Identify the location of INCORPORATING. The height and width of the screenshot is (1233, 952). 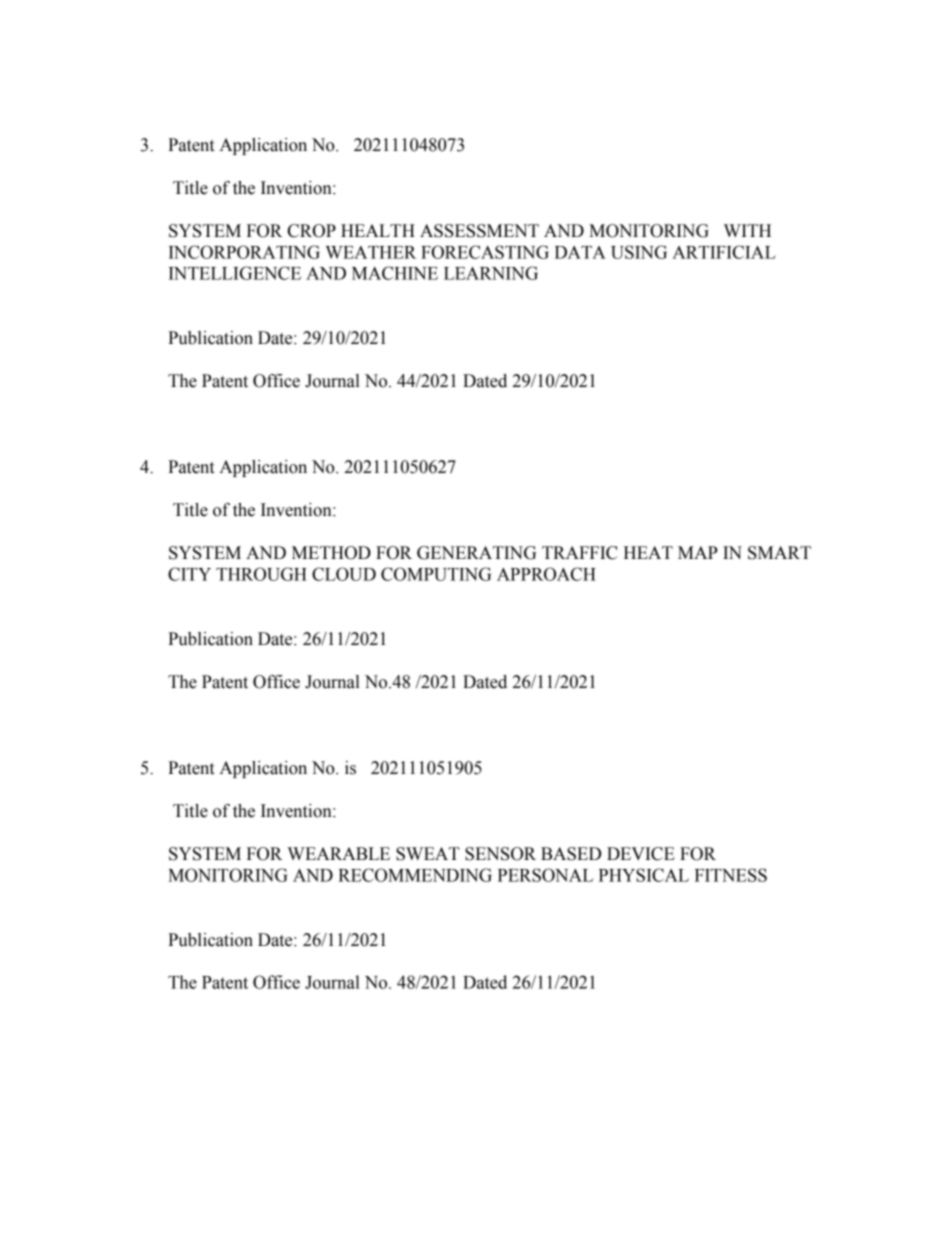
(244, 252).
